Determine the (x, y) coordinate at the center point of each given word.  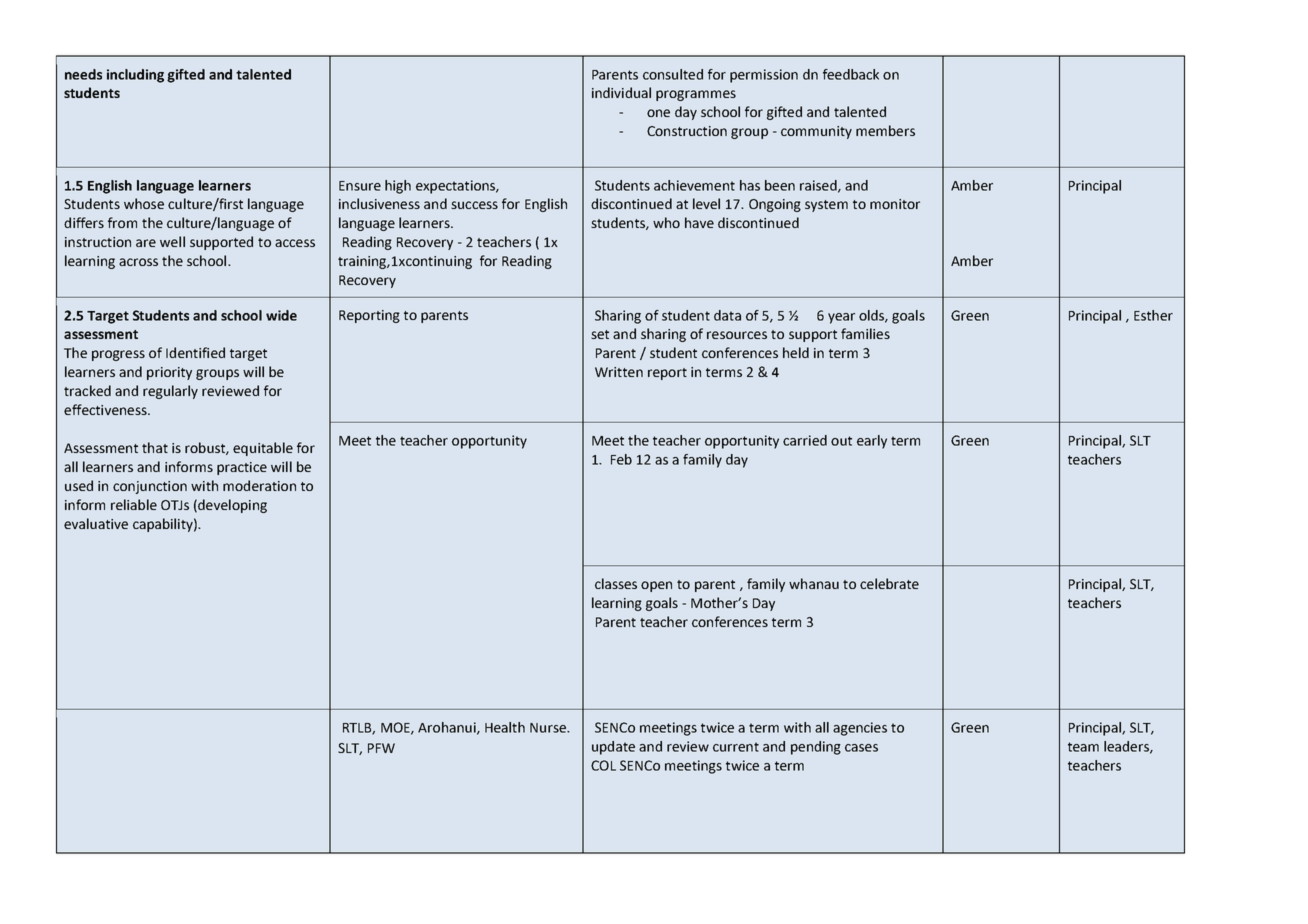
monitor (895, 204)
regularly (170, 392)
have (699, 222)
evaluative (96, 523)
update (613, 748)
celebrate (889, 583)
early (872, 442)
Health (505, 727)
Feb (621, 459)
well (172, 241)
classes (616, 583)
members (885, 130)
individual (621, 92)
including (135, 76)
